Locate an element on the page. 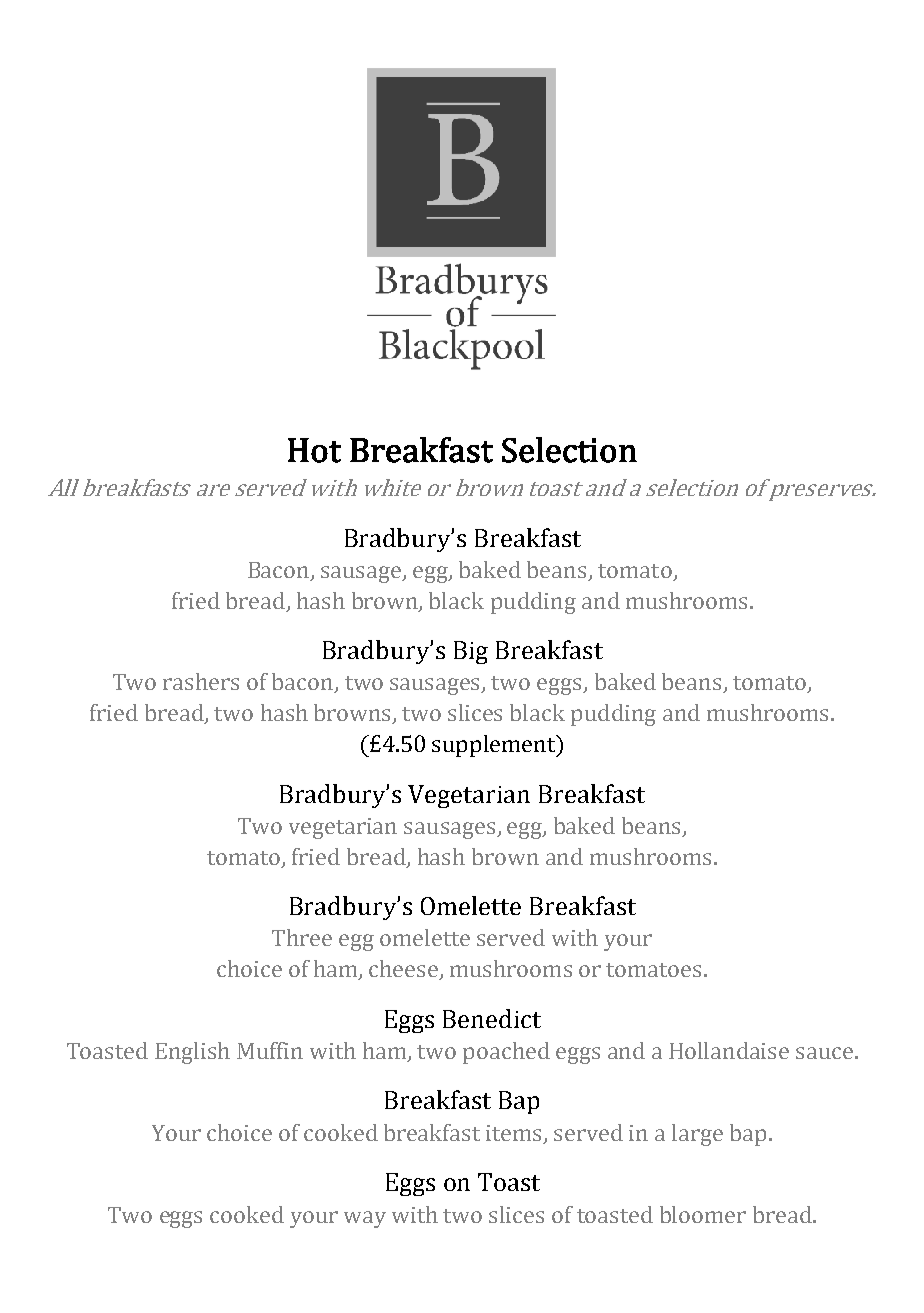 The height and width of the image is (1313, 924). Benedict is located at coordinates (492, 1018).
